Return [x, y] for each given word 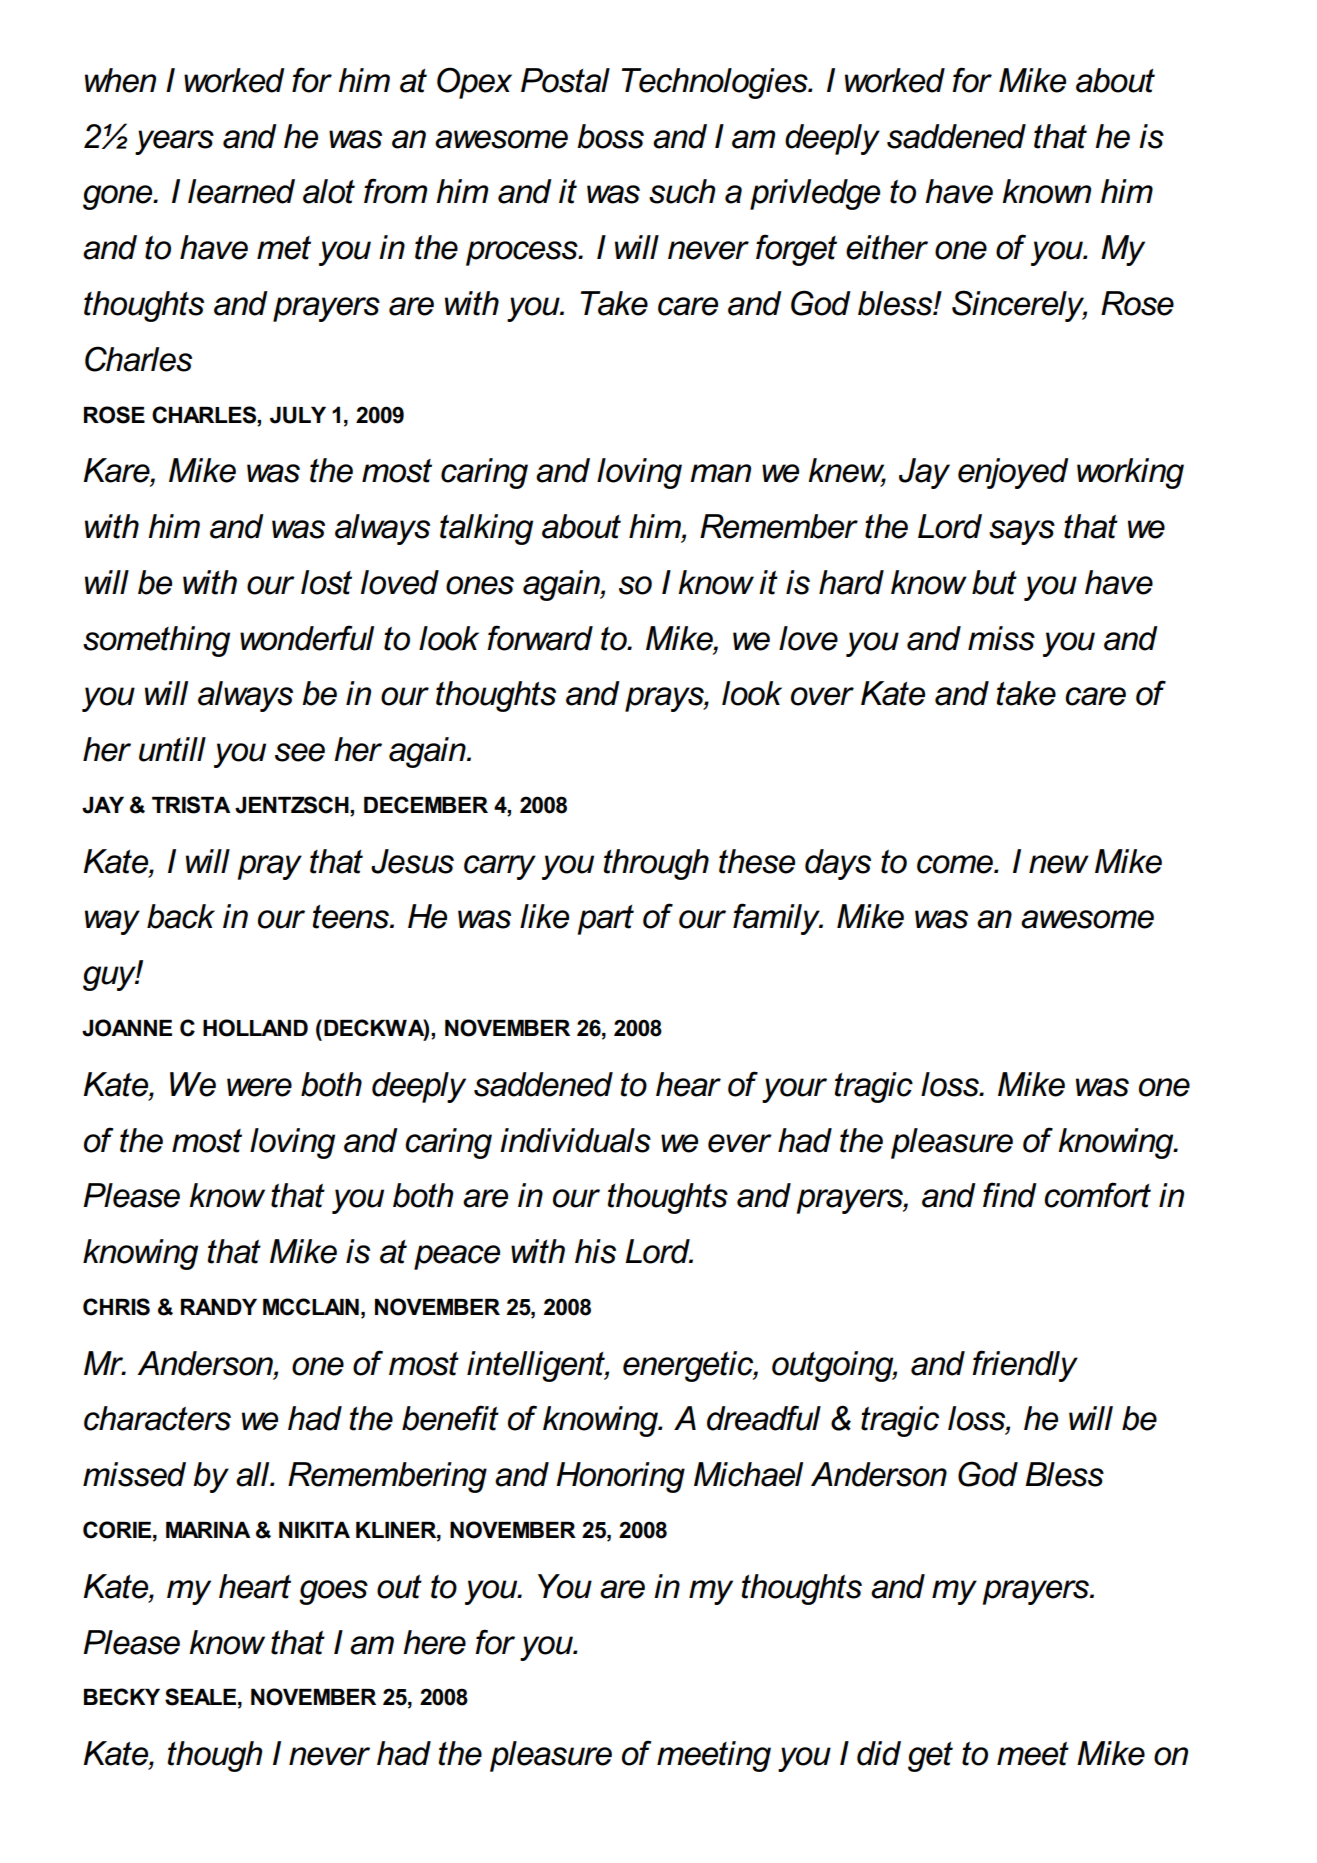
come [956, 864]
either [887, 247]
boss [610, 136]
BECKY [122, 1697]
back [181, 916]
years [174, 142]
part [606, 920]
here [434, 1642]
